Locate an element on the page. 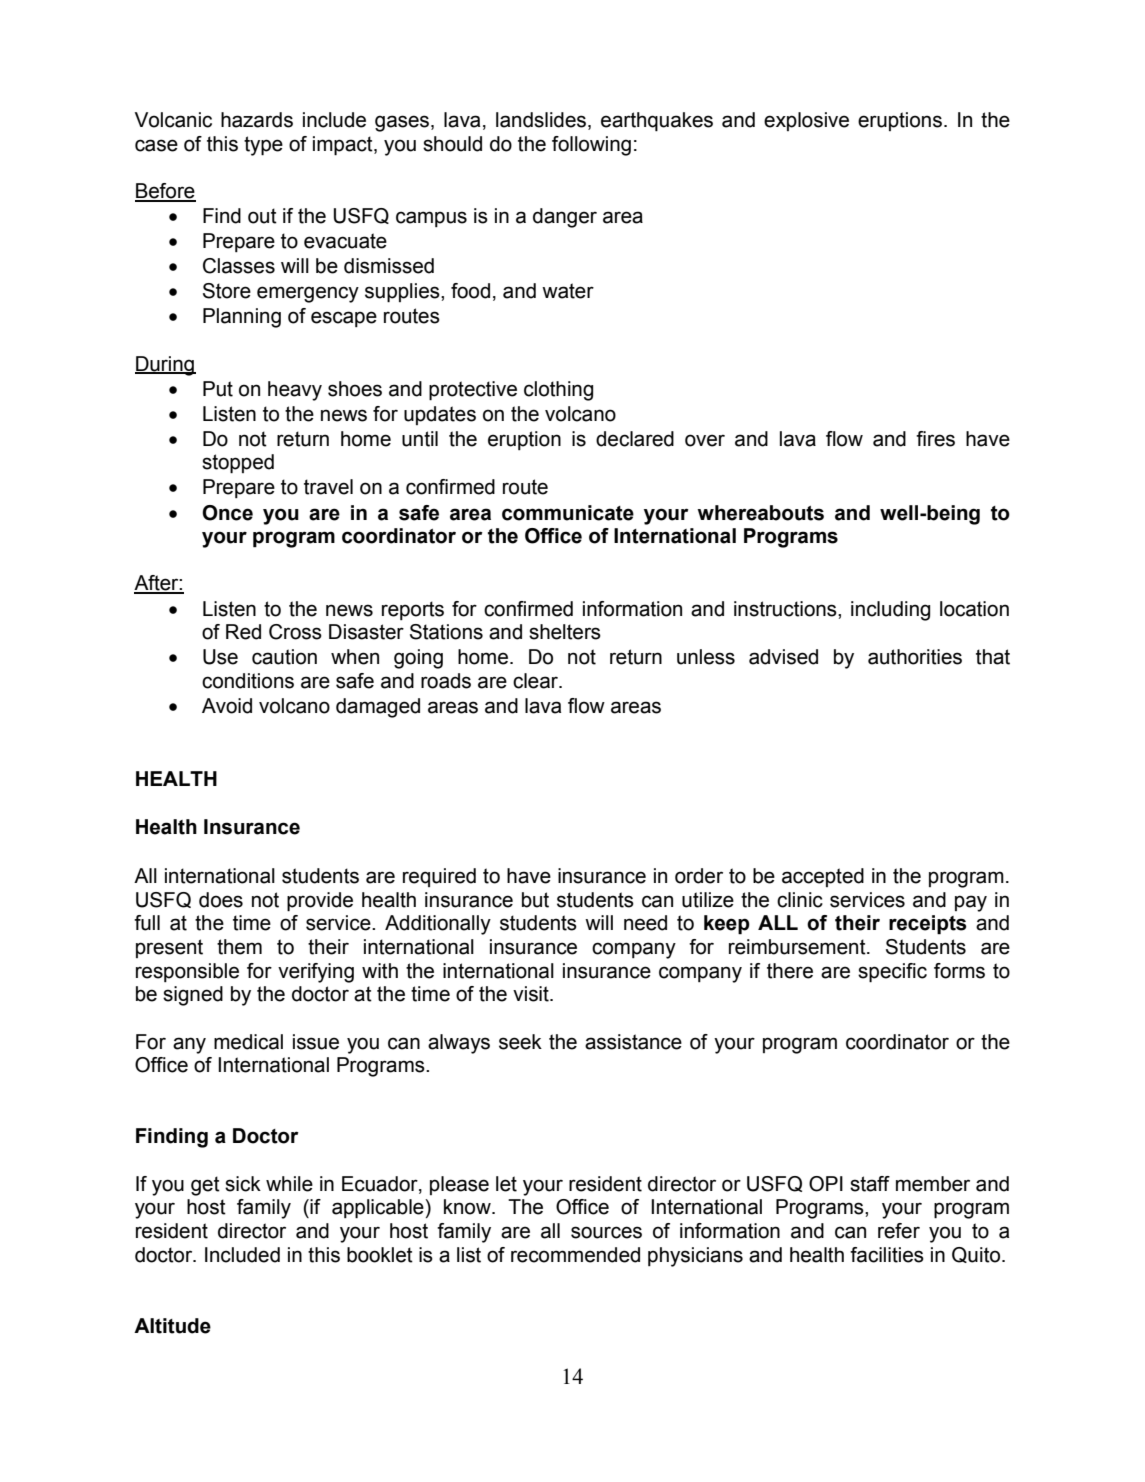 The height and width of the image is (1482, 1145). recommended is located at coordinates (575, 1255).
